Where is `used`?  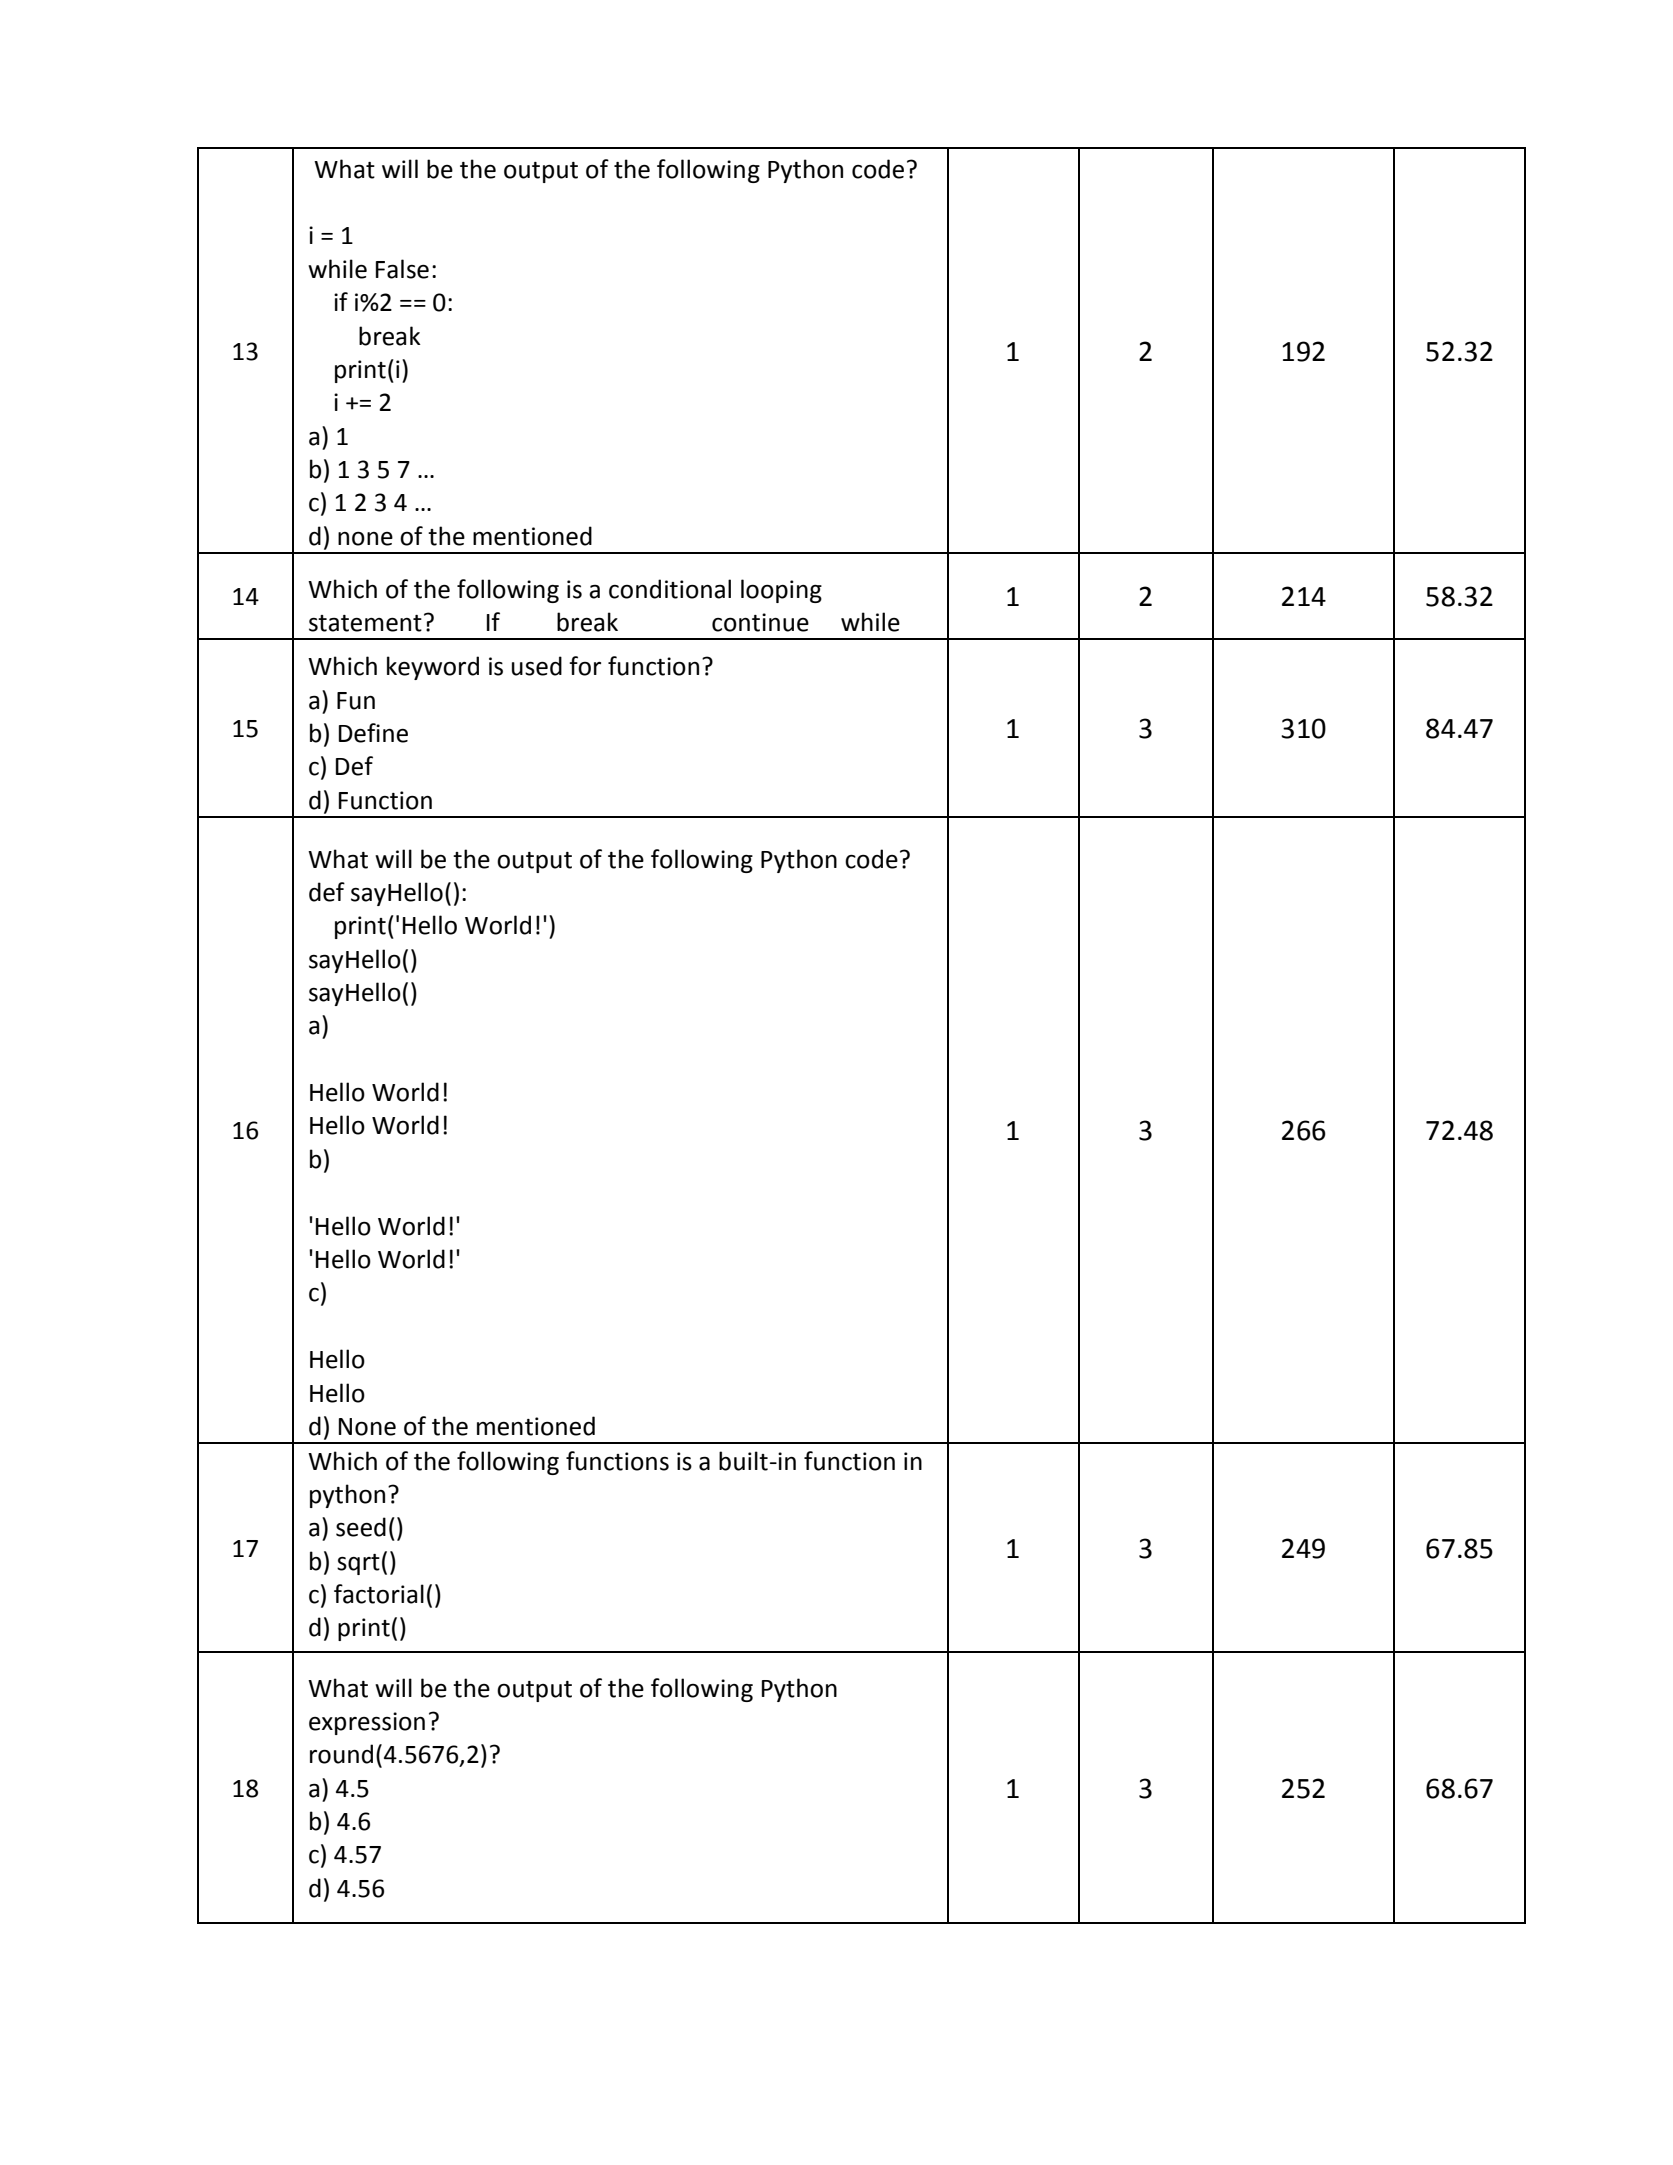
used is located at coordinates (537, 666).
